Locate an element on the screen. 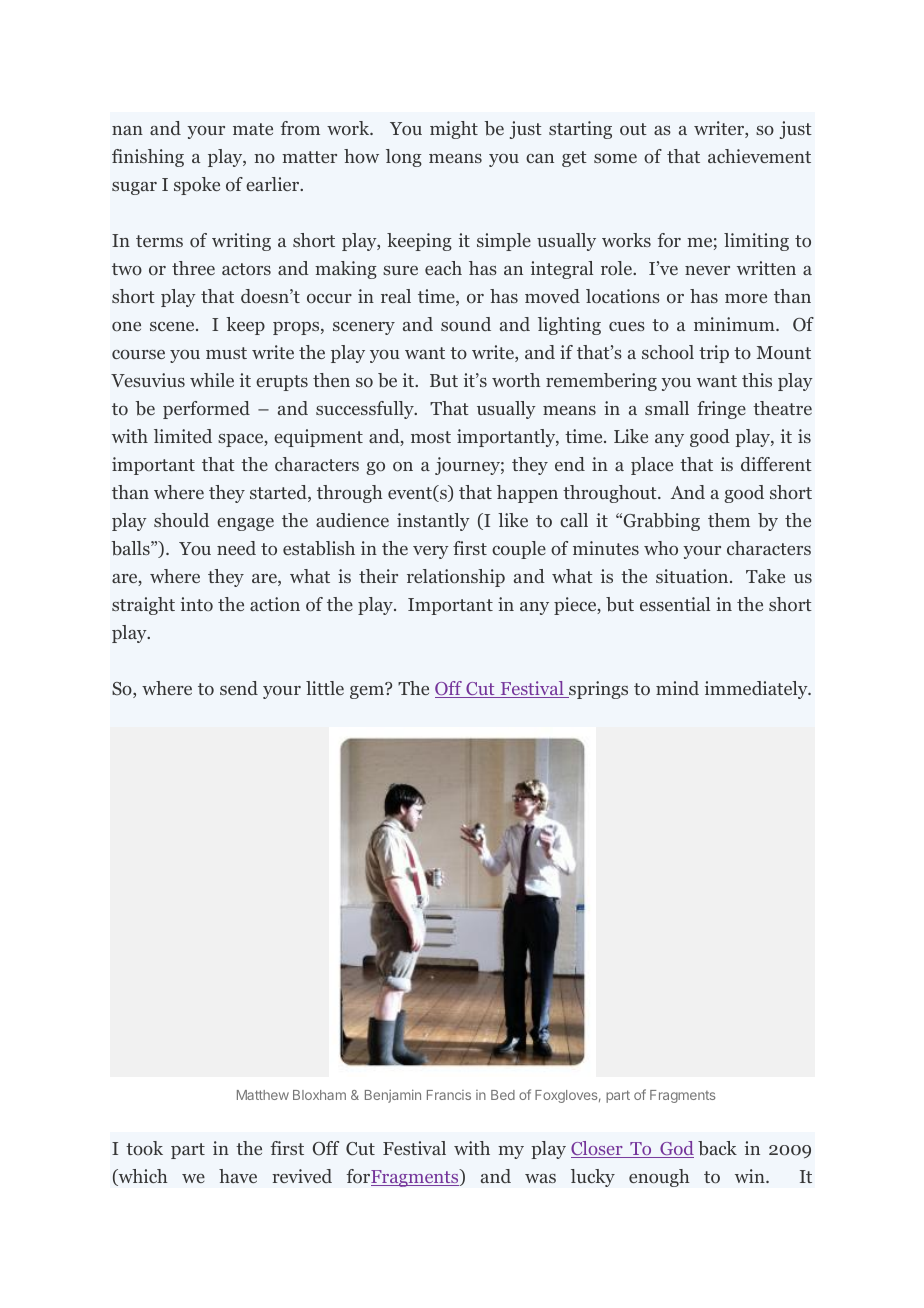 Image resolution: width=924 pixels, height=1308 pixels. have is located at coordinates (238, 1176).
